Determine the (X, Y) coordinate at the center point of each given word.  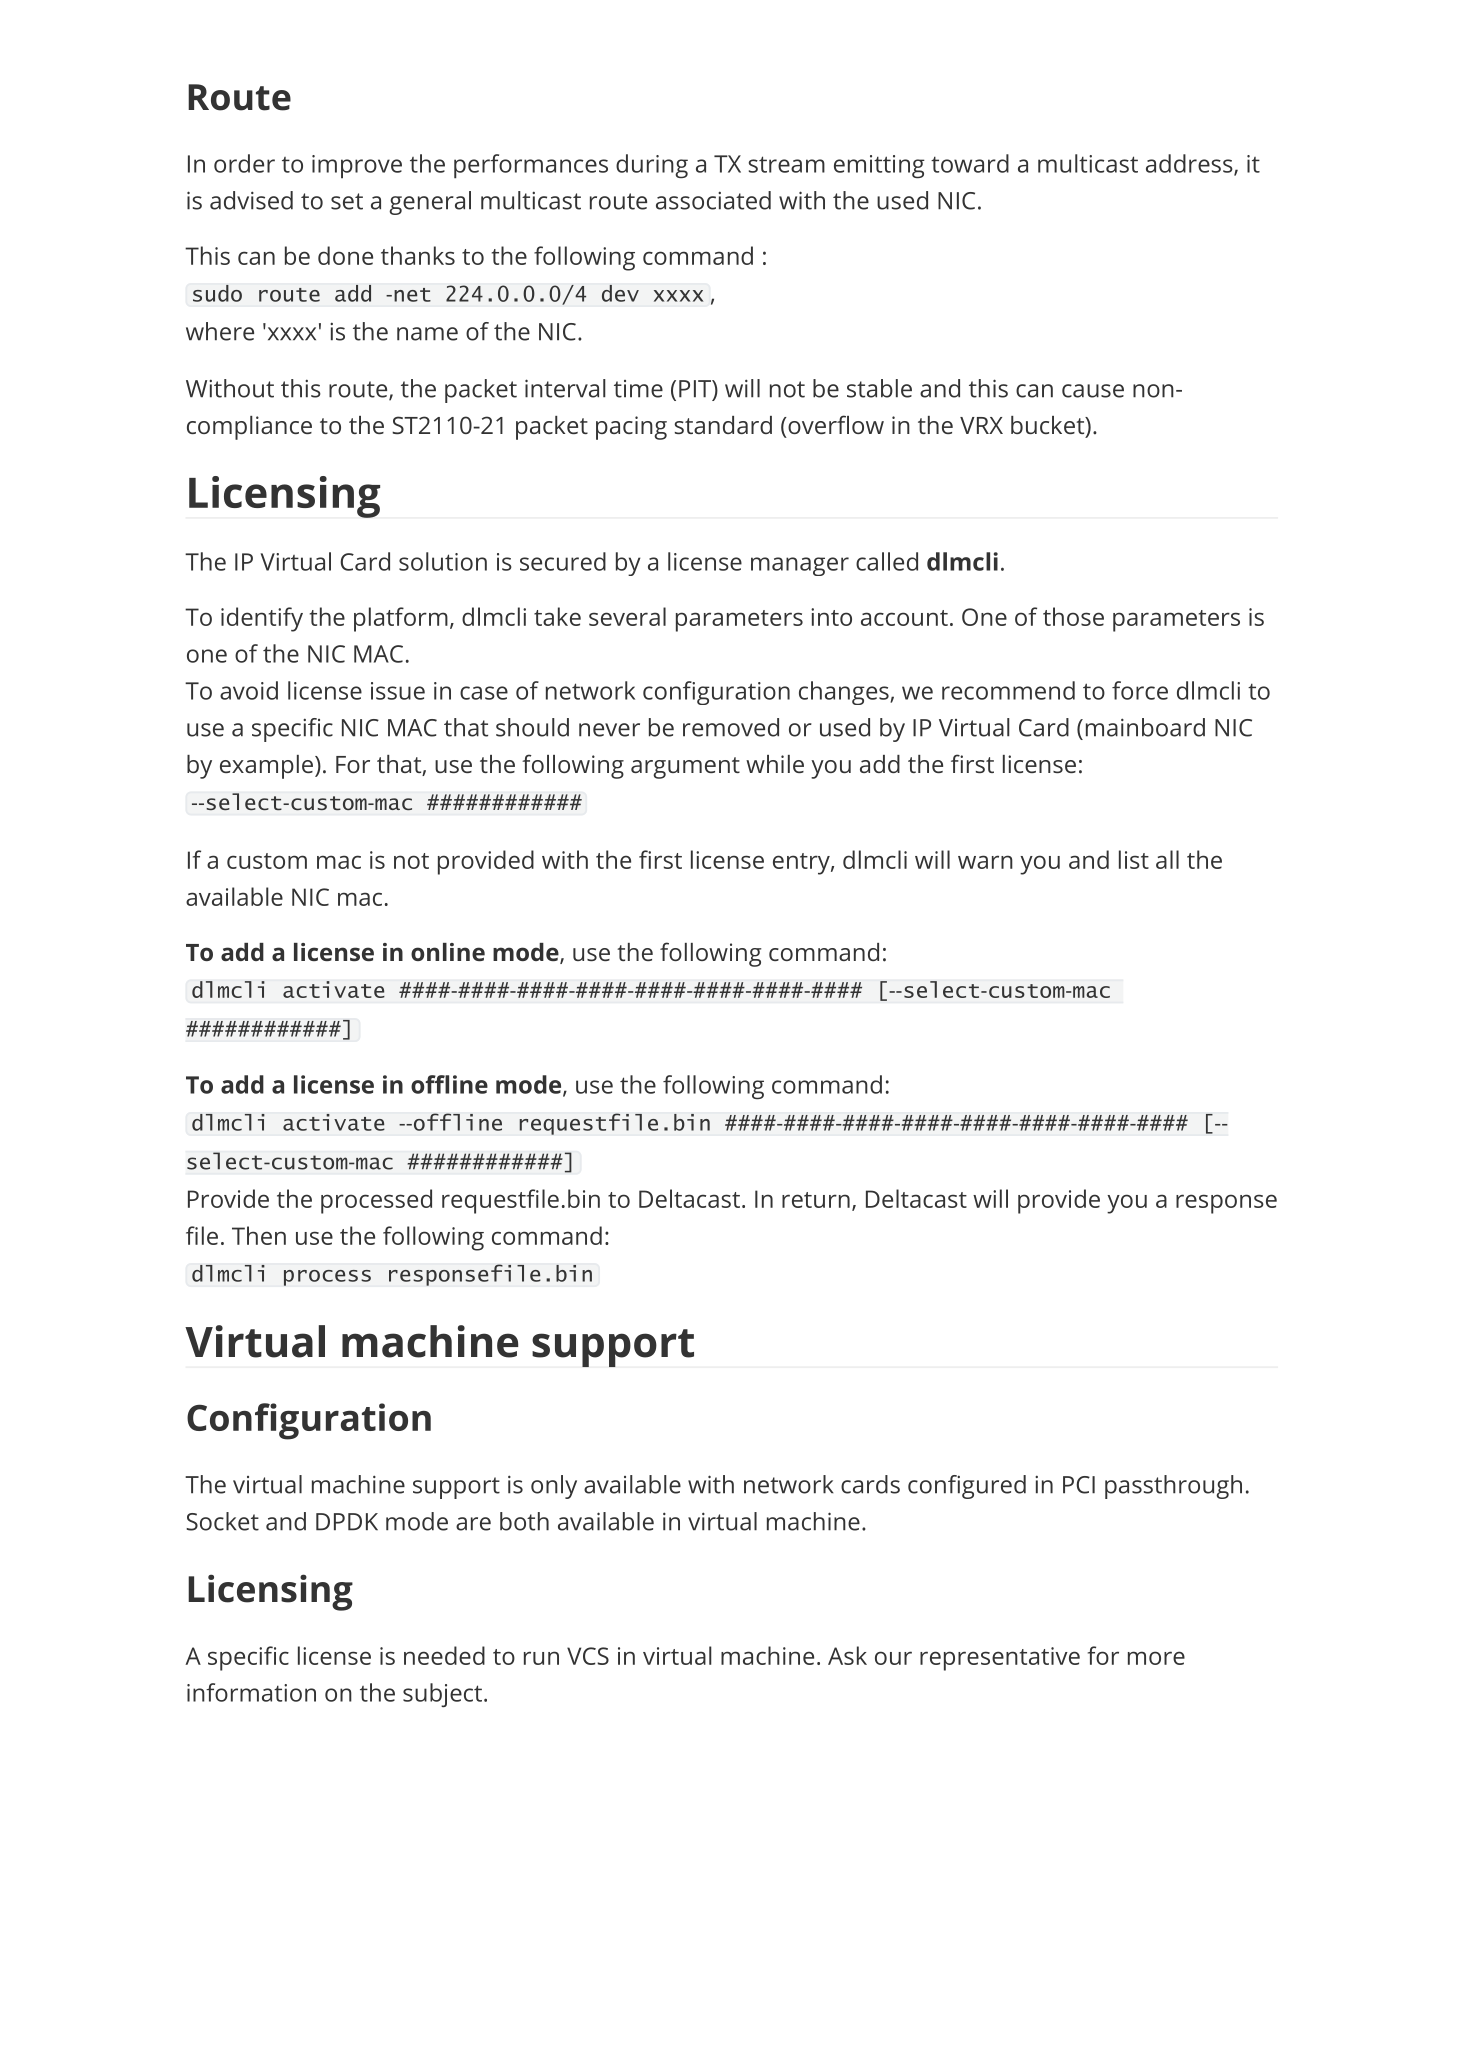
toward (970, 163)
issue (398, 691)
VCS (588, 1656)
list (1134, 859)
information (251, 1692)
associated (713, 200)
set (347, 201)
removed (731, 727)
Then (259, 1235)
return (816, 1200)
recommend (1008, 690)
